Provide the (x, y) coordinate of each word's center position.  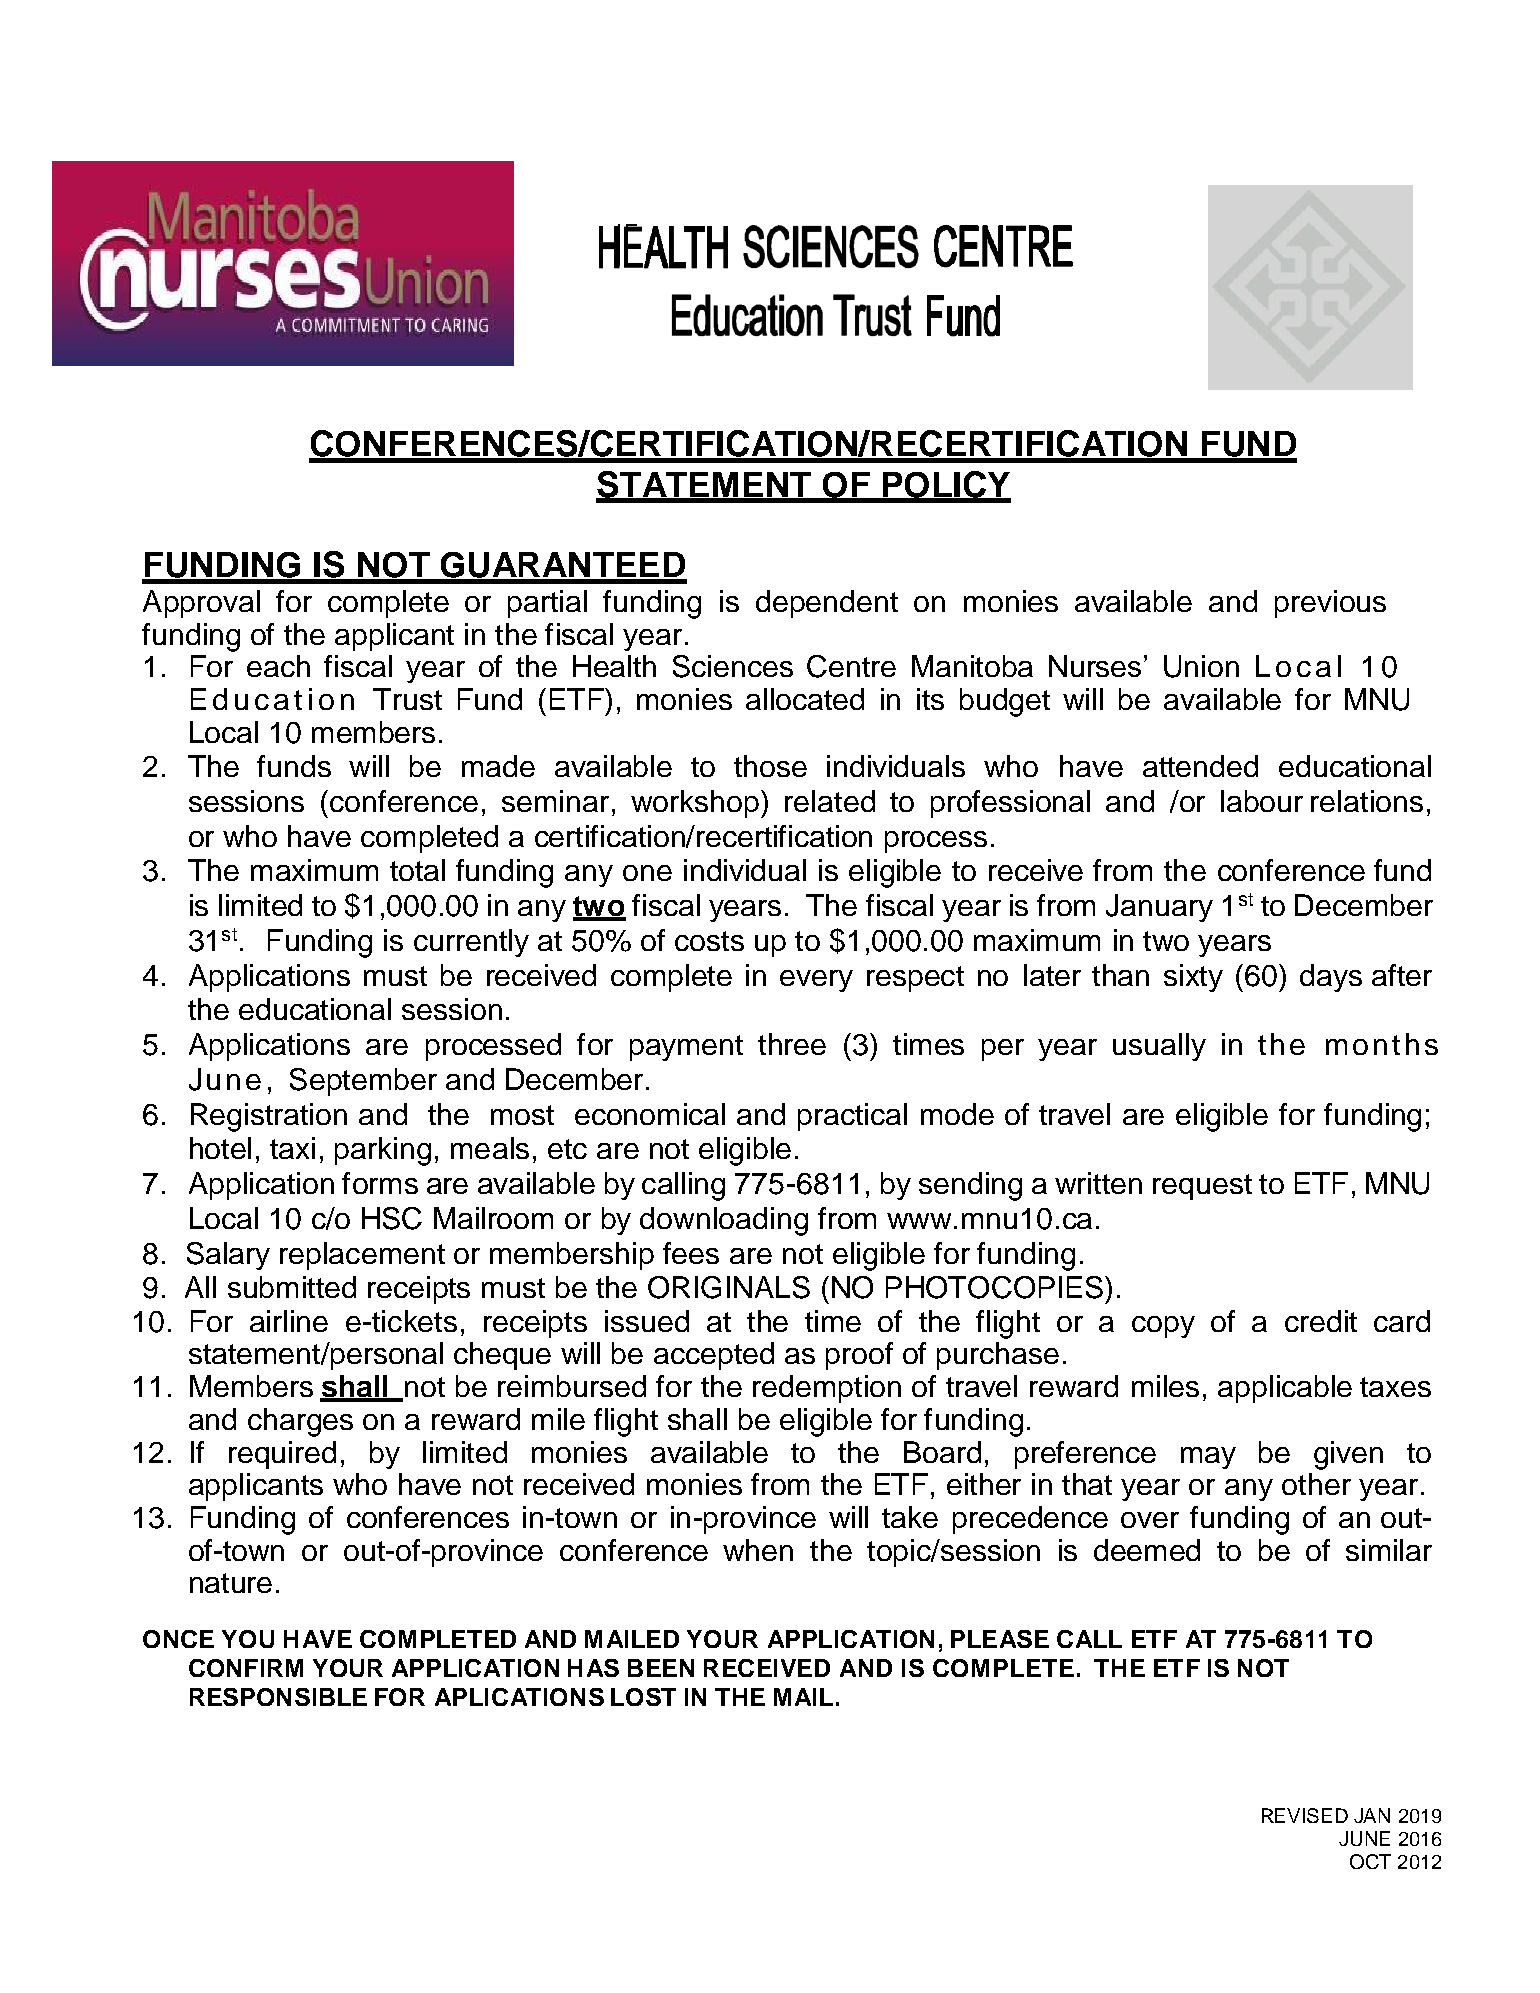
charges (300, 1422)
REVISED (1305, 1815)
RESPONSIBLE (278, 1697)
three (792, 1044)
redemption (827, 1389)
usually (1159, 1047)
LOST (643, 1697)
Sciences (733, 666)
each (278, 666)
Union (1201, 666)
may (1208, 1458)
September (363, 1082)
